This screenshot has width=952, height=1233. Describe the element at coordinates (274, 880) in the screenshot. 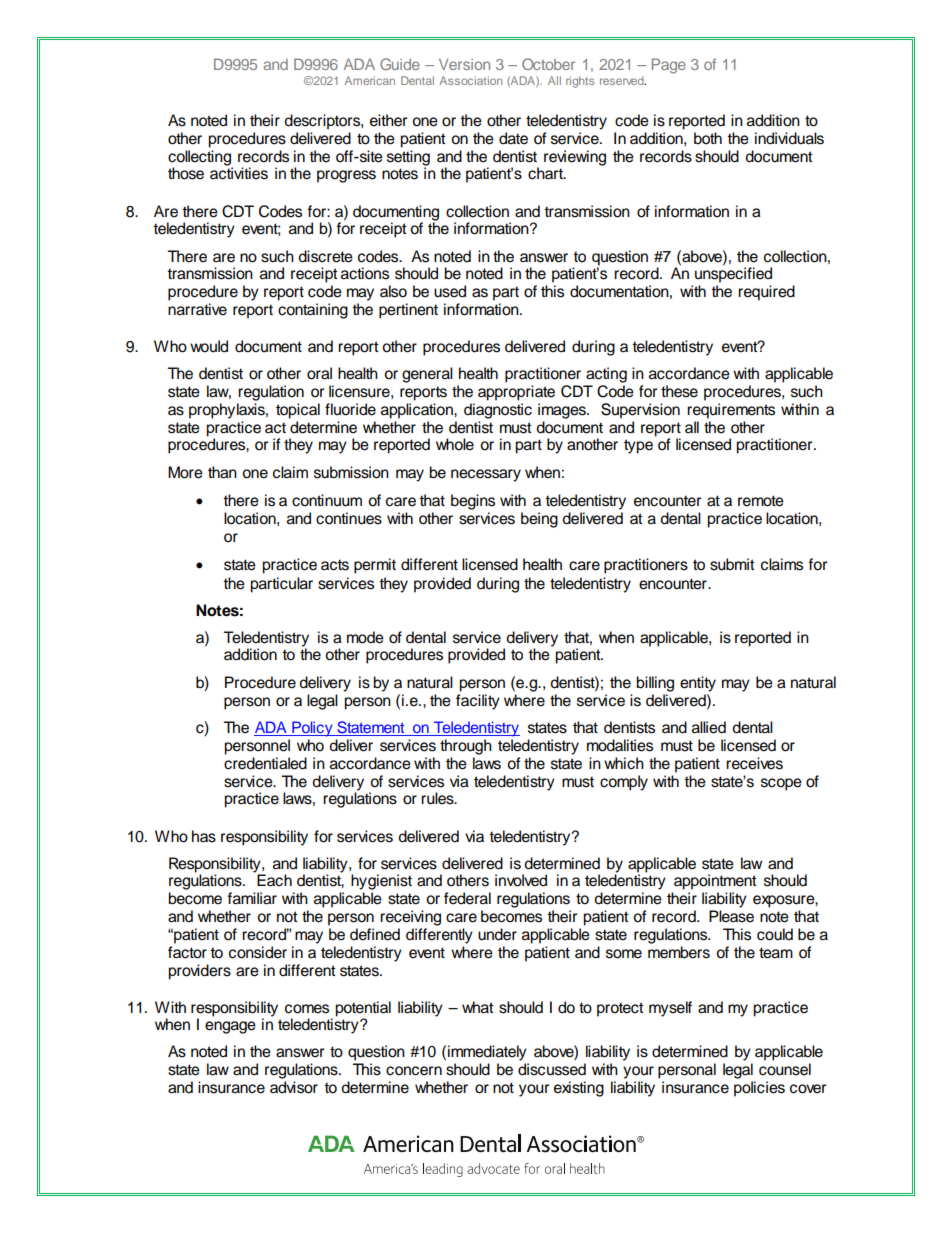

I see `Each` at that location.
